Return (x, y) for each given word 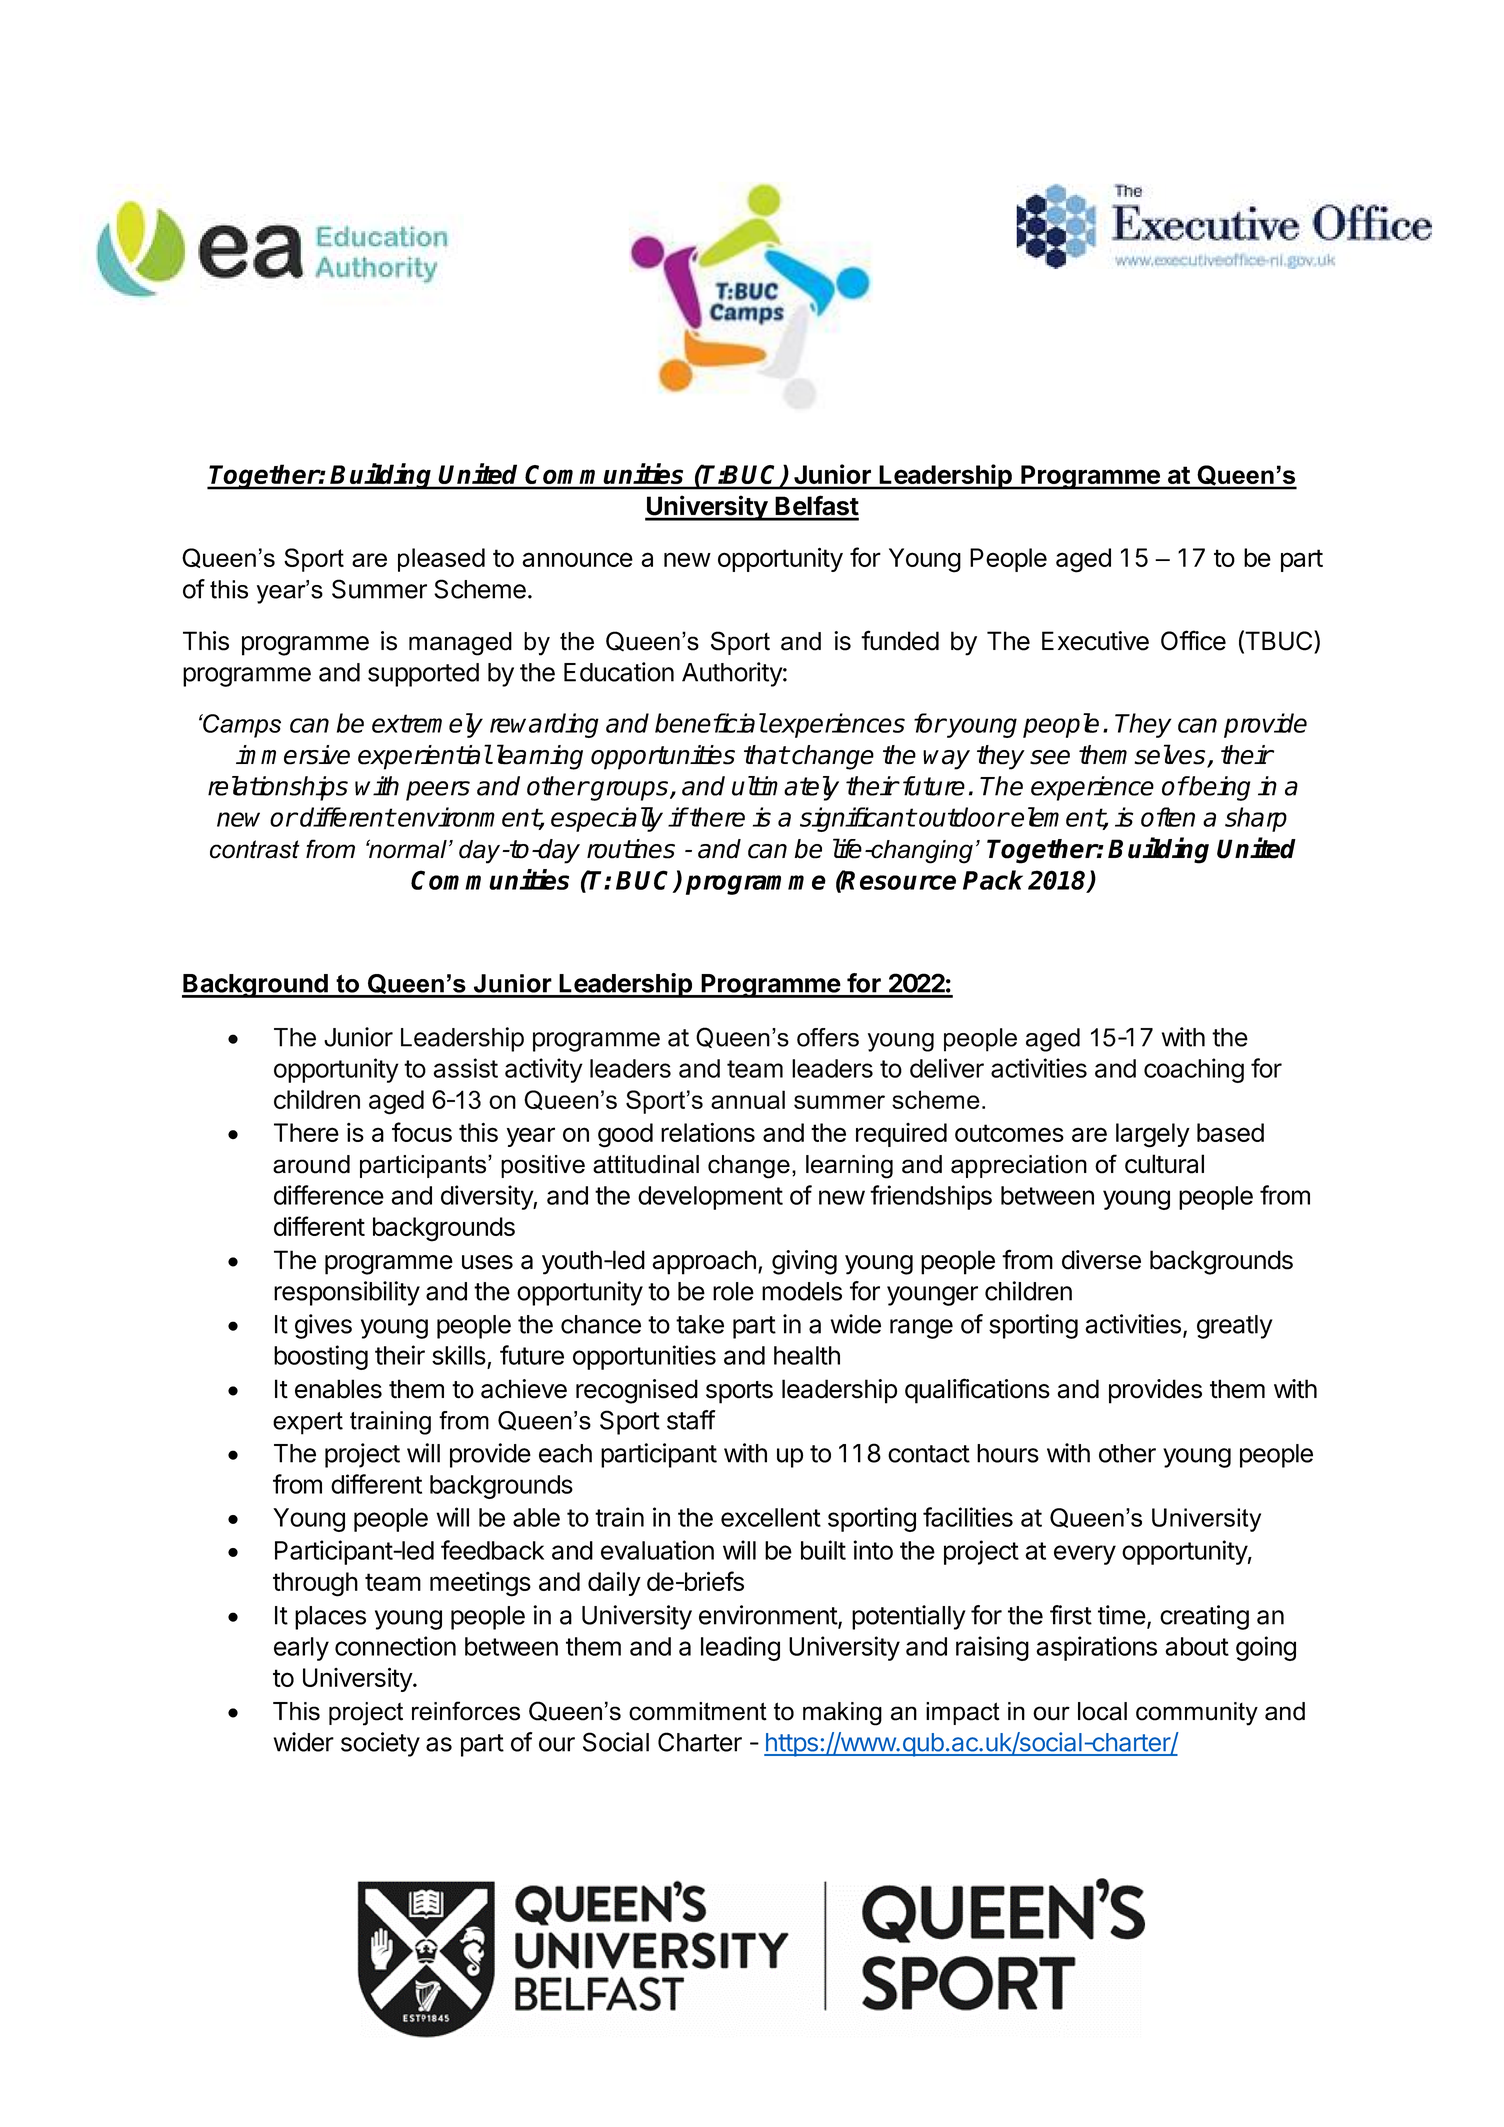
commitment (698, 1711)
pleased (441, 560)
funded (900, 640)
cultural (1164, 1164)
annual (748, 1099)
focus (422, 1132)
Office (1193, 640)
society (380, 1744)
